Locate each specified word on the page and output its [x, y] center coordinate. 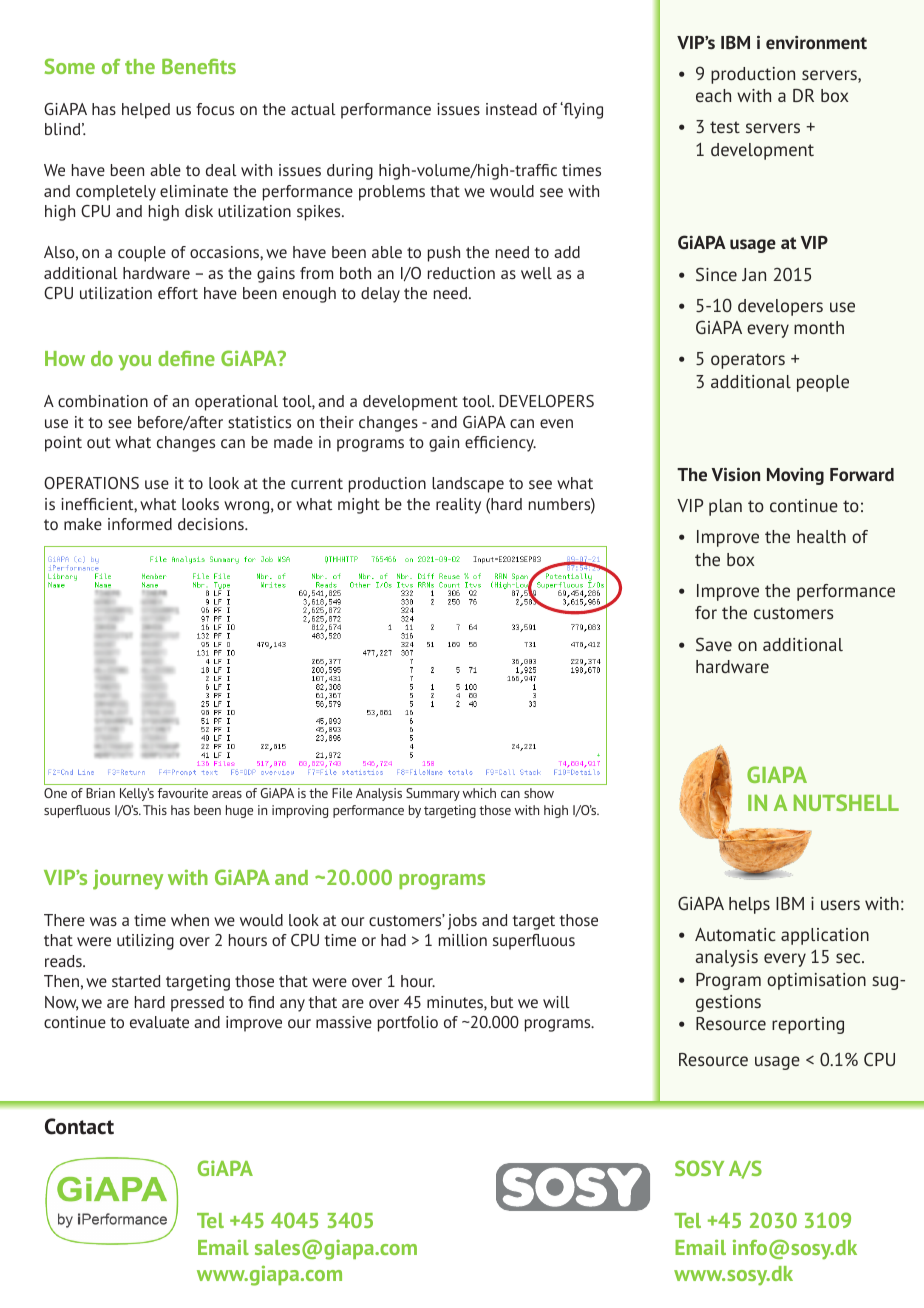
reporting [808, 1025]
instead [511, 109]
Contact [79, 1126]
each [713, 95]
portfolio [408, 1024]
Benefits [199, 66]
